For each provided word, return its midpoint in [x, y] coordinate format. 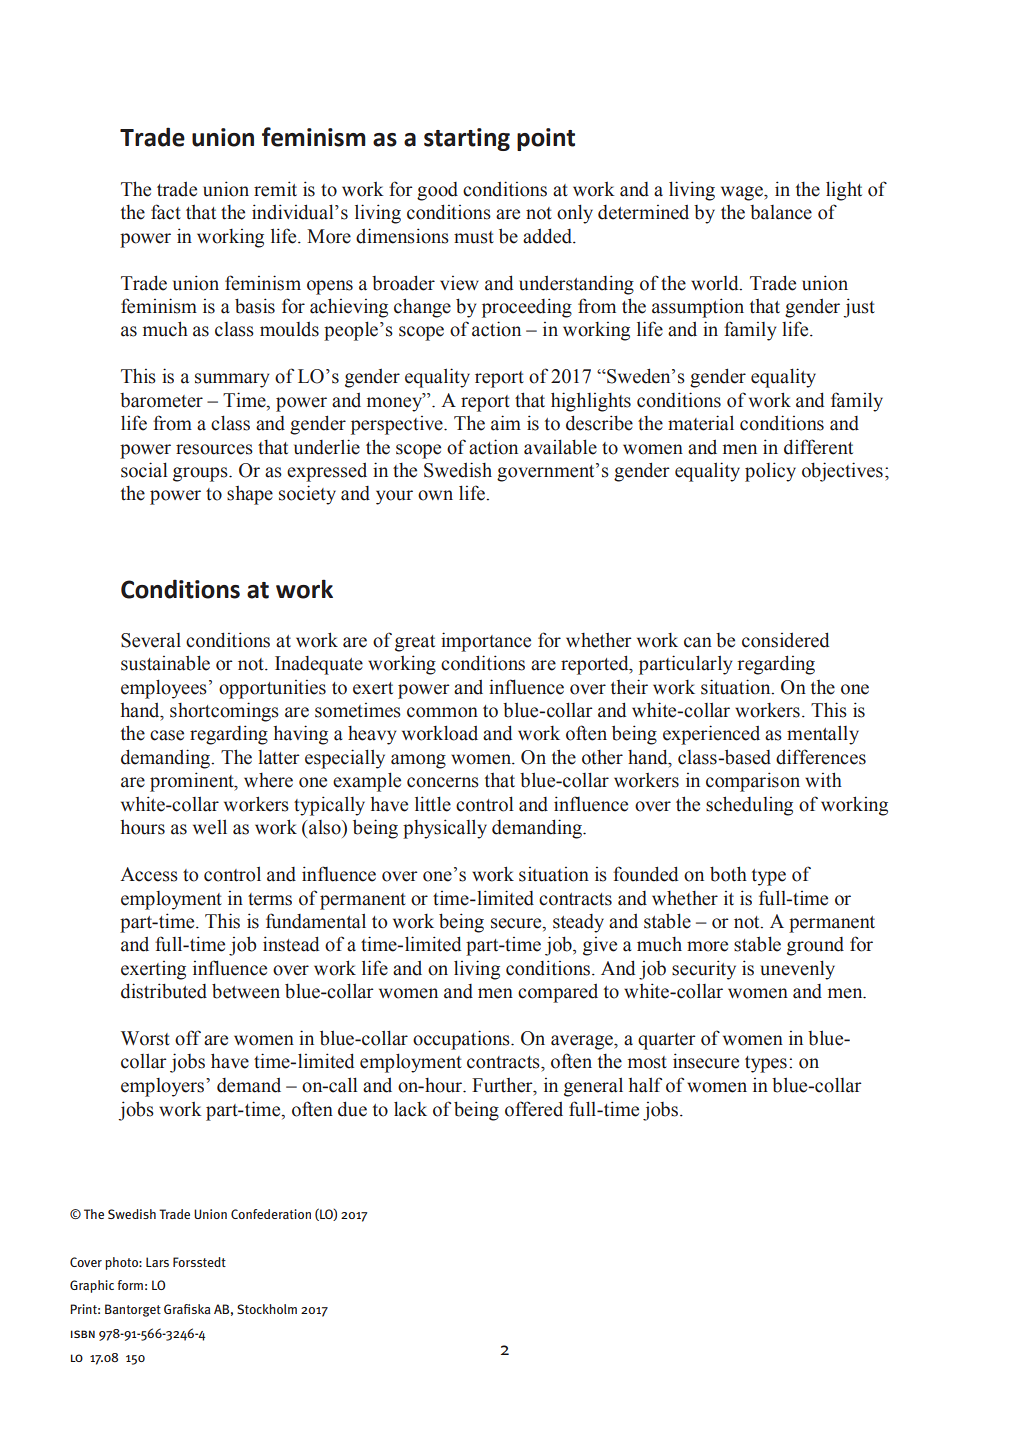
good [437, 191]
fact [166, 212]
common [442, 712]
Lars [157, 1262]
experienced [711, 735]
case [167, 735]
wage [743, 193]
